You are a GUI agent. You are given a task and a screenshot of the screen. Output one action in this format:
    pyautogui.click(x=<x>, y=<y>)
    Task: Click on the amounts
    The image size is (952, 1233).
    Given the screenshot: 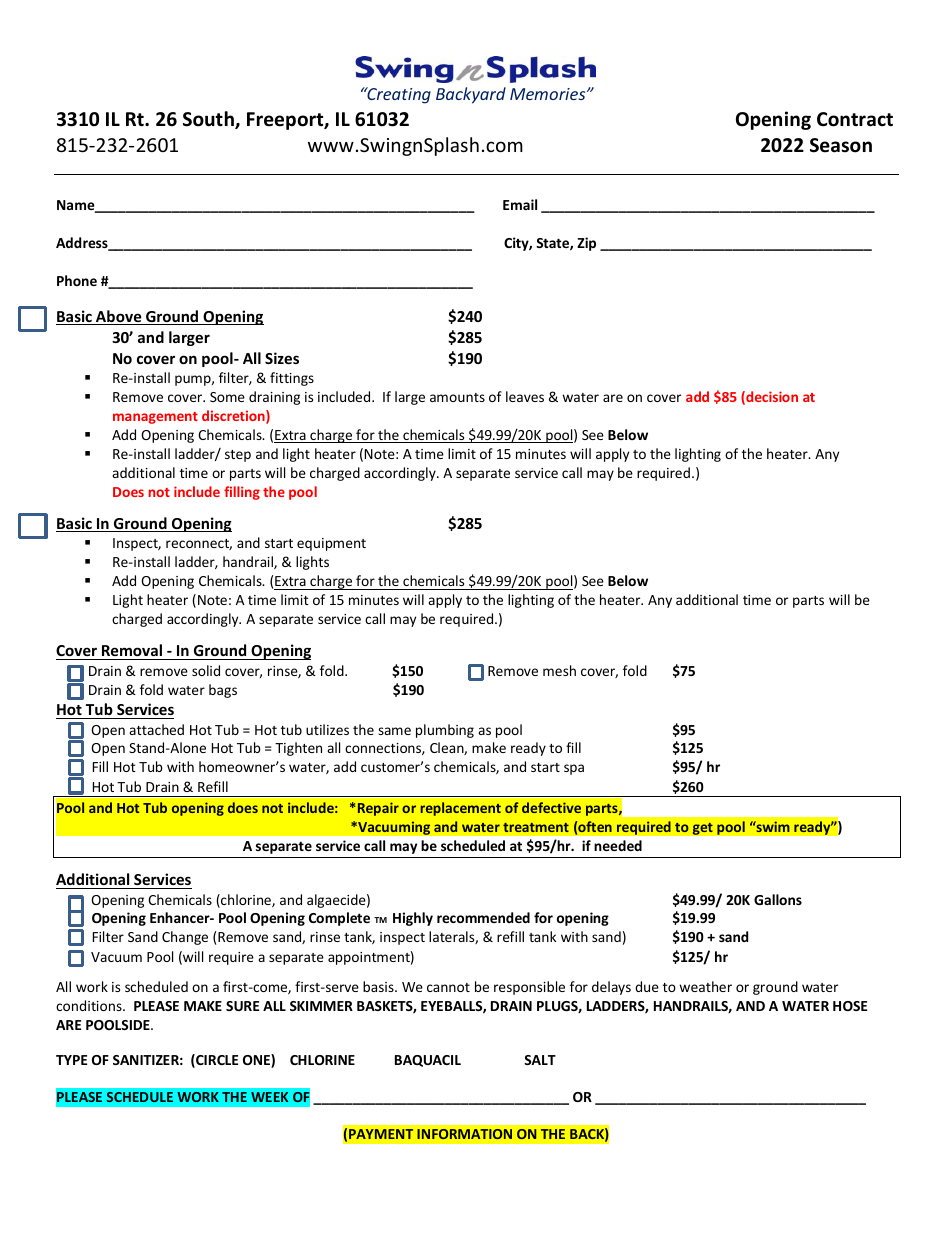 What is the action you would take?
    pyautogui.click(x=457, y=397)
